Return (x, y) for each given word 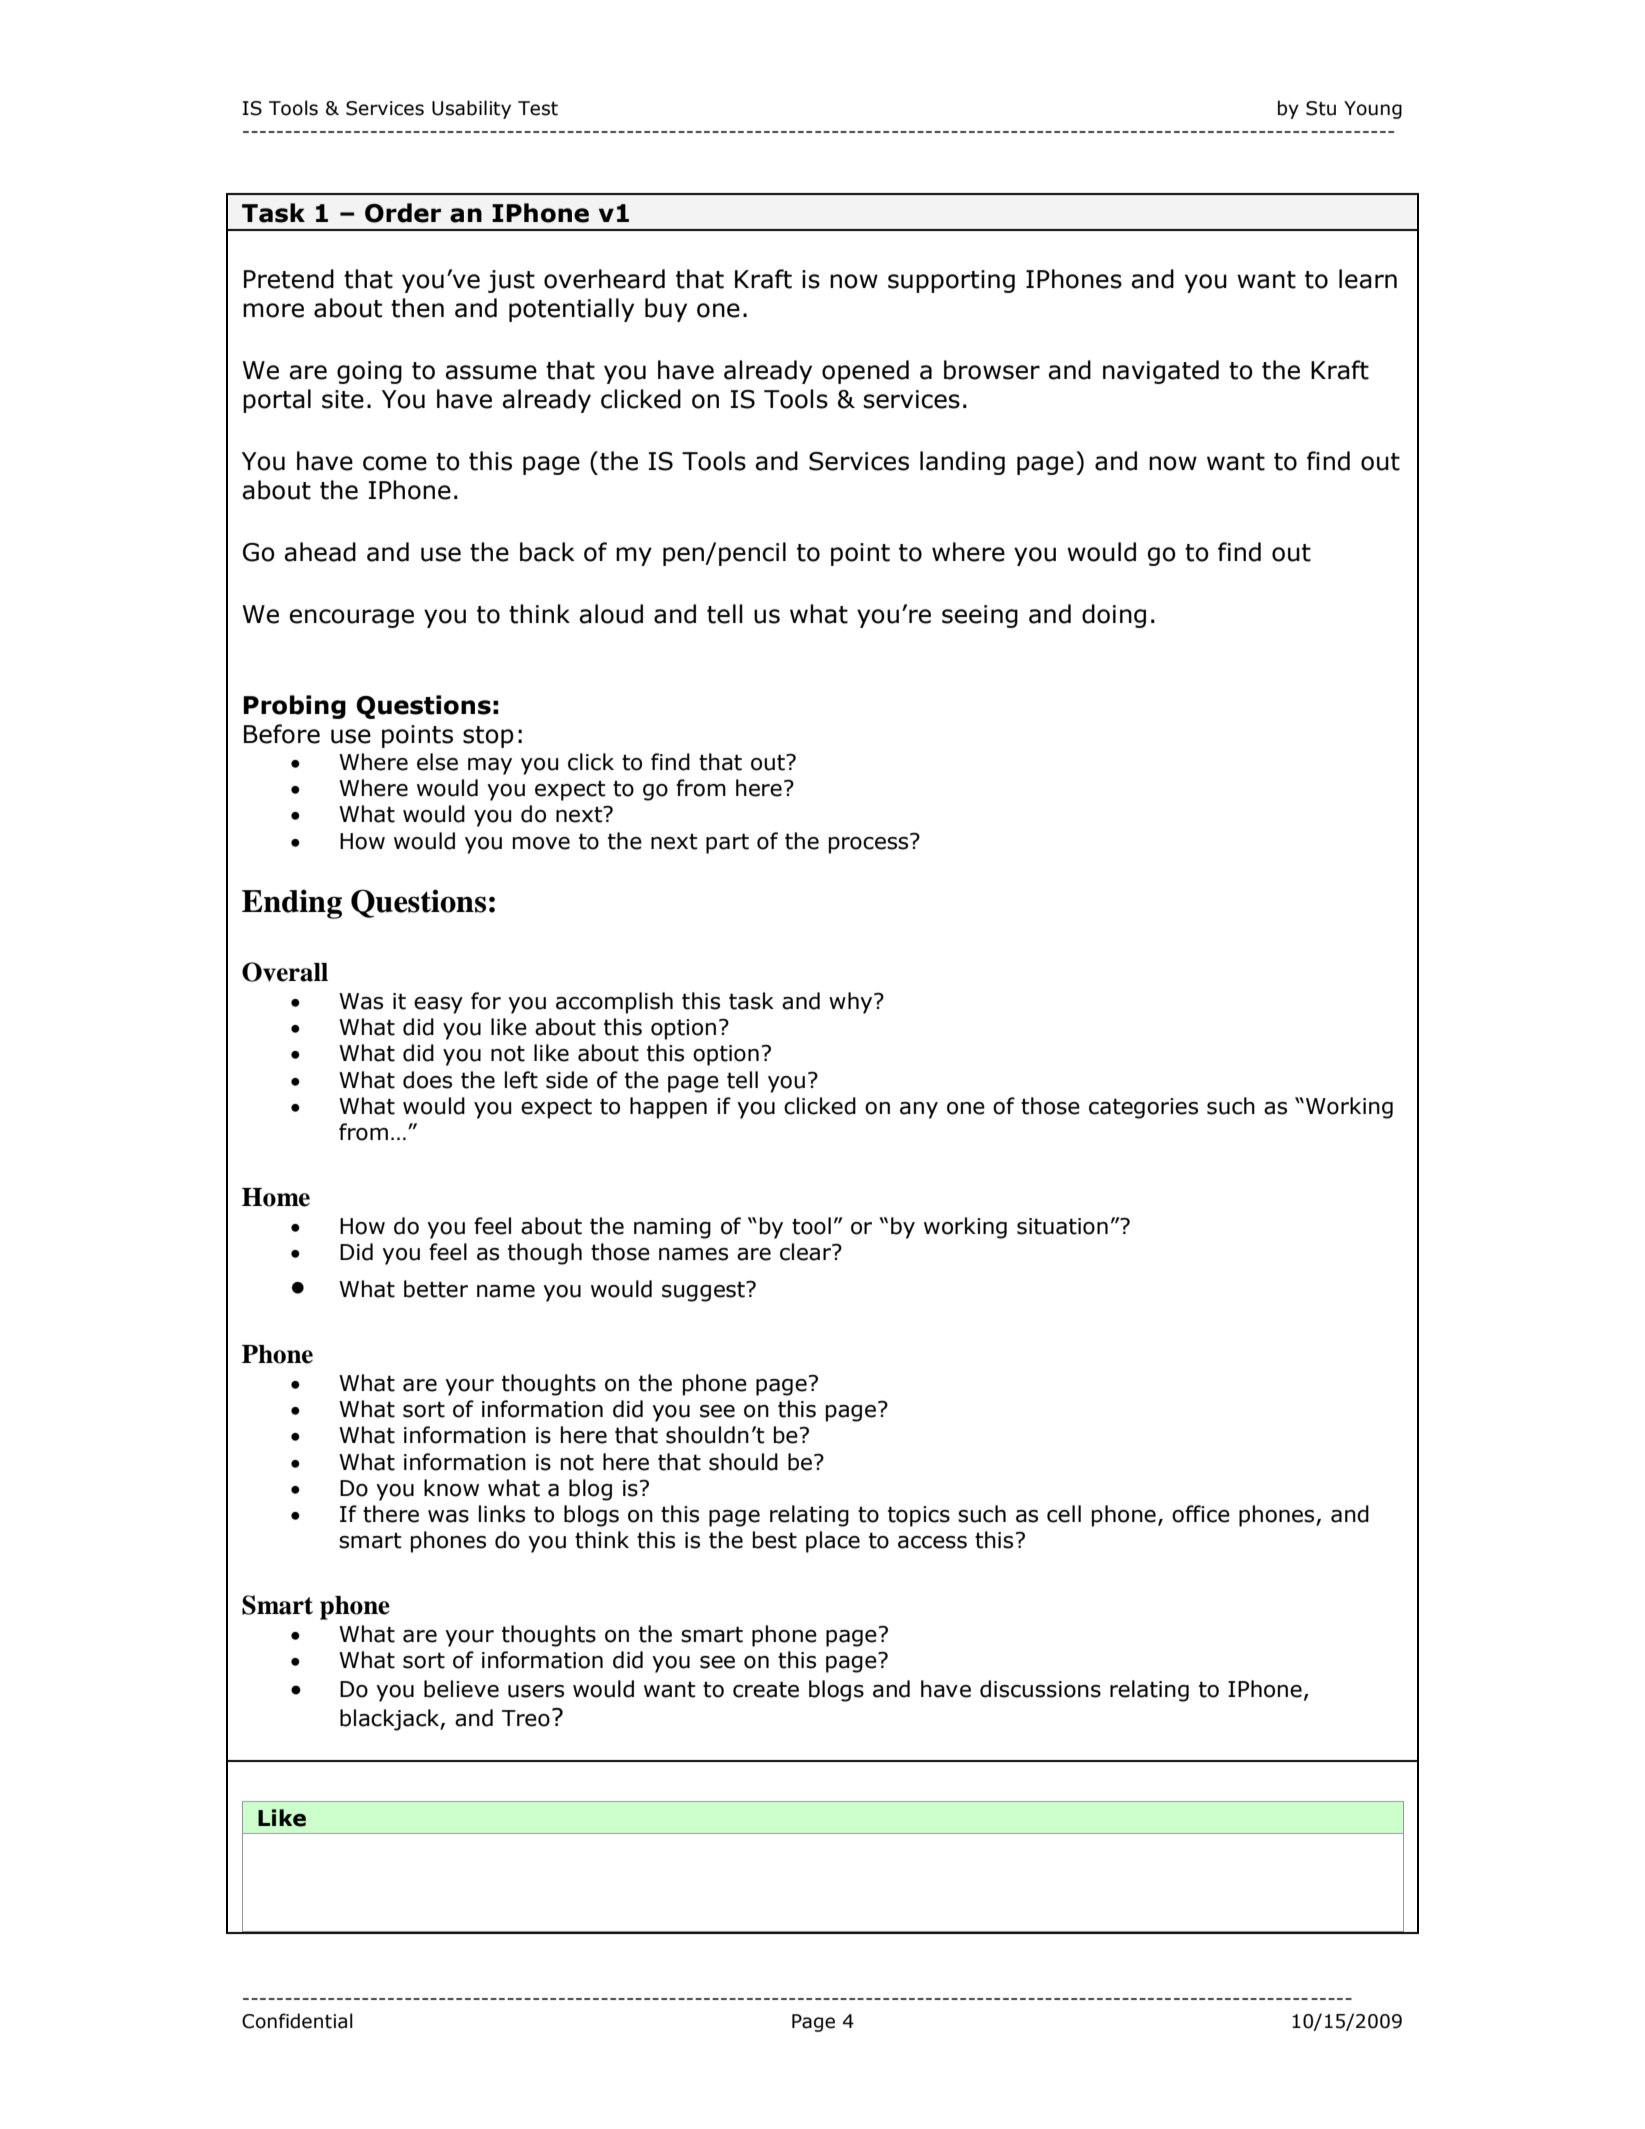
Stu (1321, 108)
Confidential (297, 2021)
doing (1114, 616)
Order (403, 213)
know (451, 1488)
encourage (351, 618)
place (833, 1542)
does (427, 1080)
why (852, 1003)
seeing (980, 616)
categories (1143, 1108)
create (766, 1689)
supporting (951, 281)
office (1201, 1514)
